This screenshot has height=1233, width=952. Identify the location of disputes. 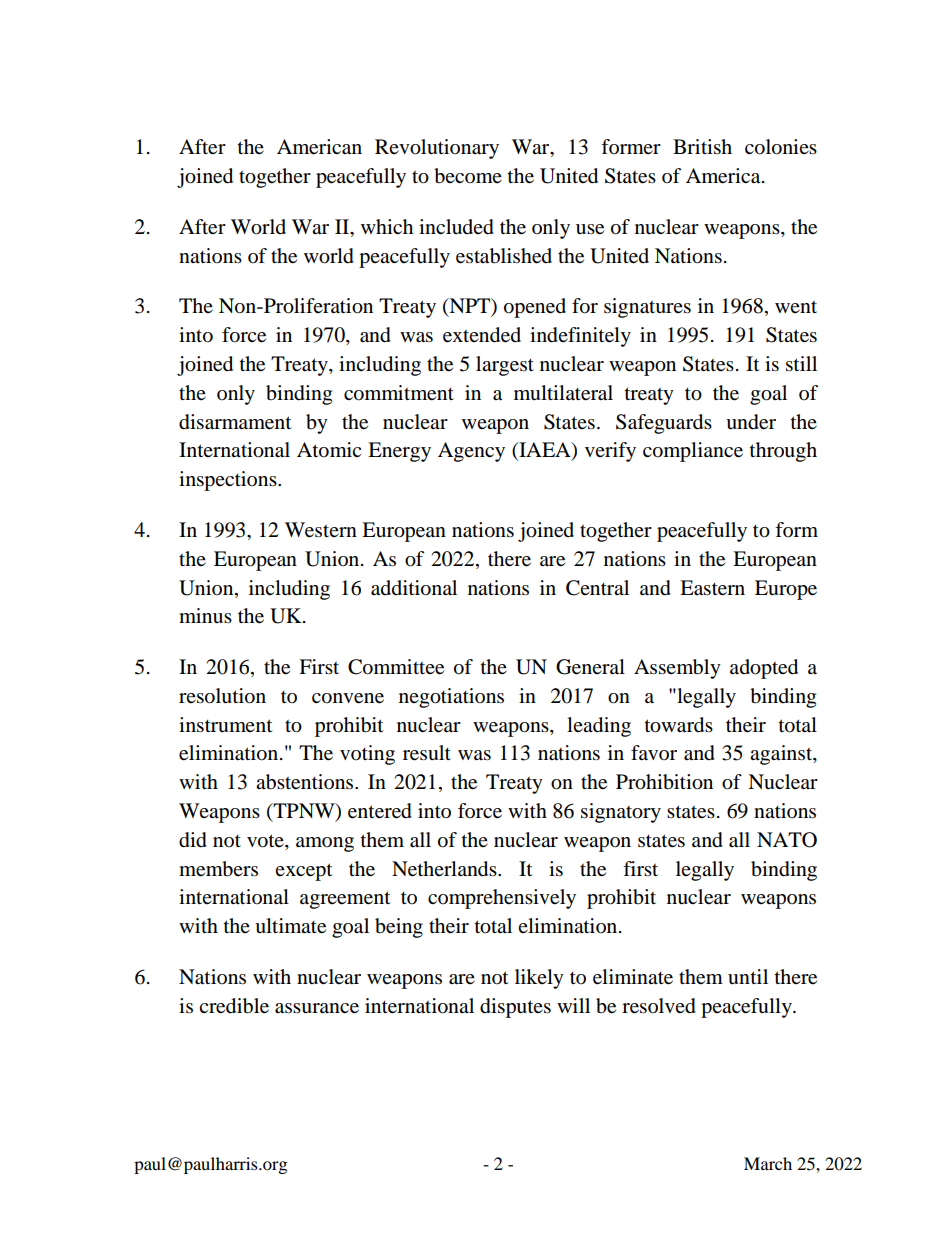
(515, 1008).
